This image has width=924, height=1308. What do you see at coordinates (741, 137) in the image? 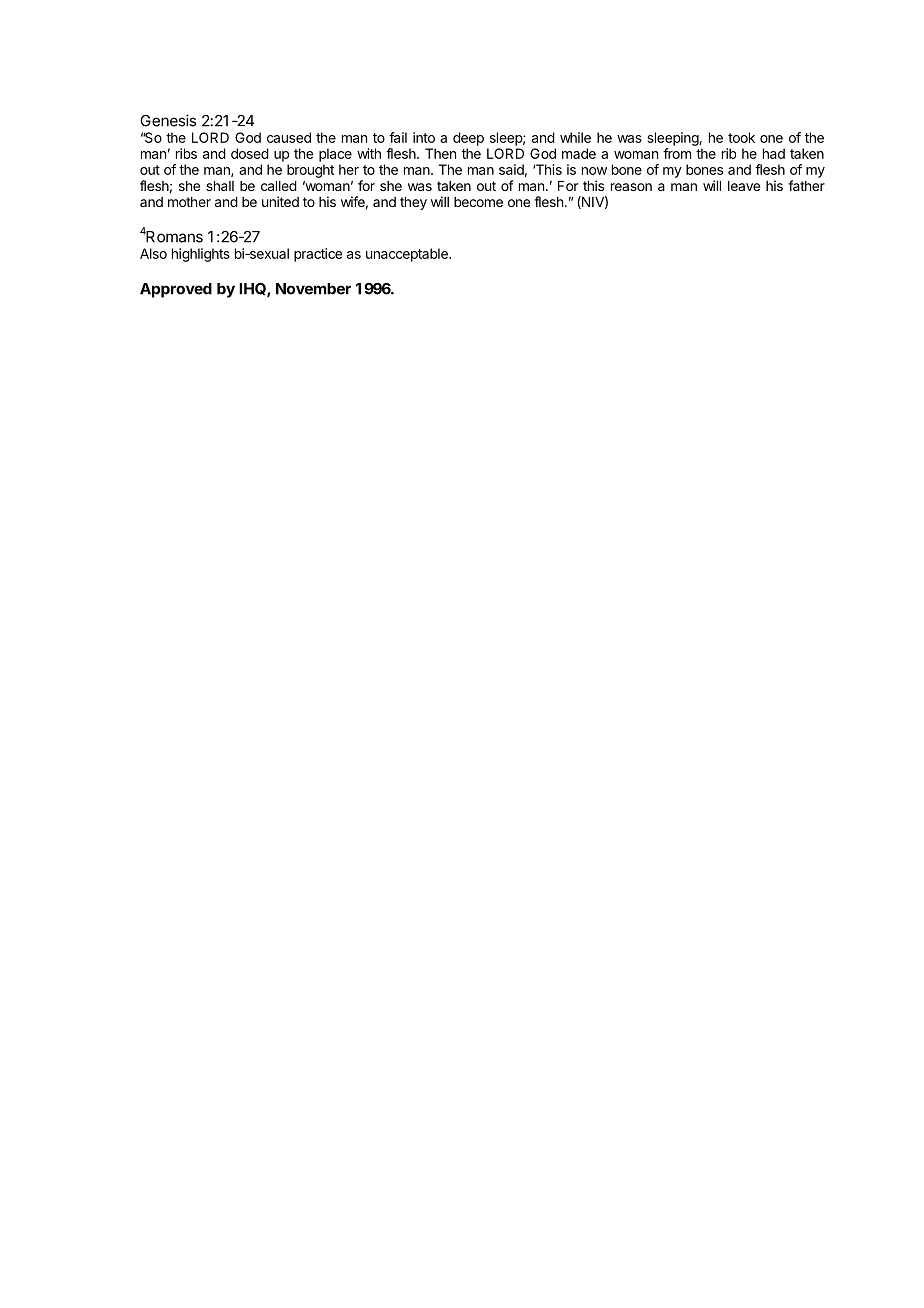
I see `took` at bounding box center [741, 137].
